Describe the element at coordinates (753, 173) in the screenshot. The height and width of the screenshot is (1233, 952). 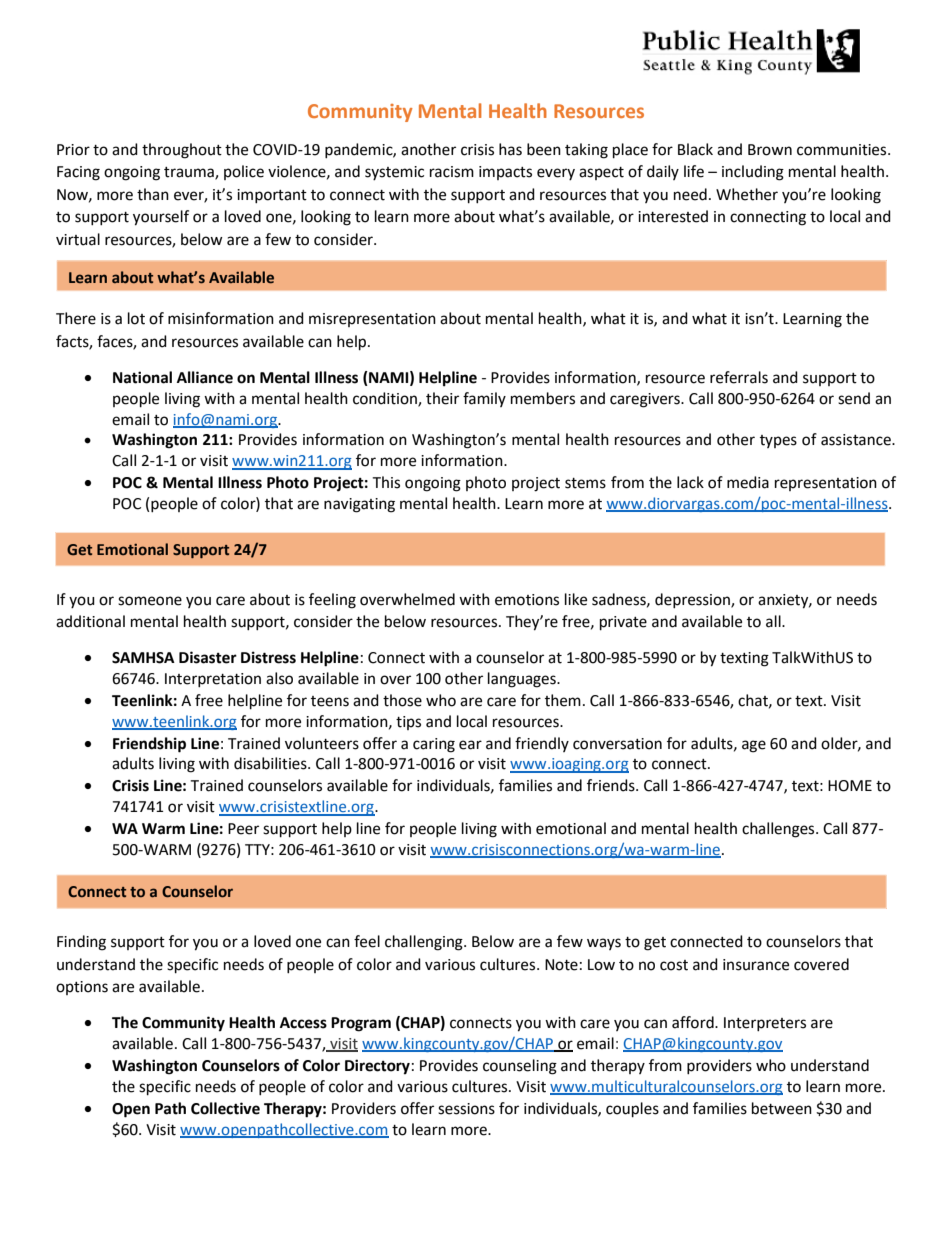
I see `including` at that location.
